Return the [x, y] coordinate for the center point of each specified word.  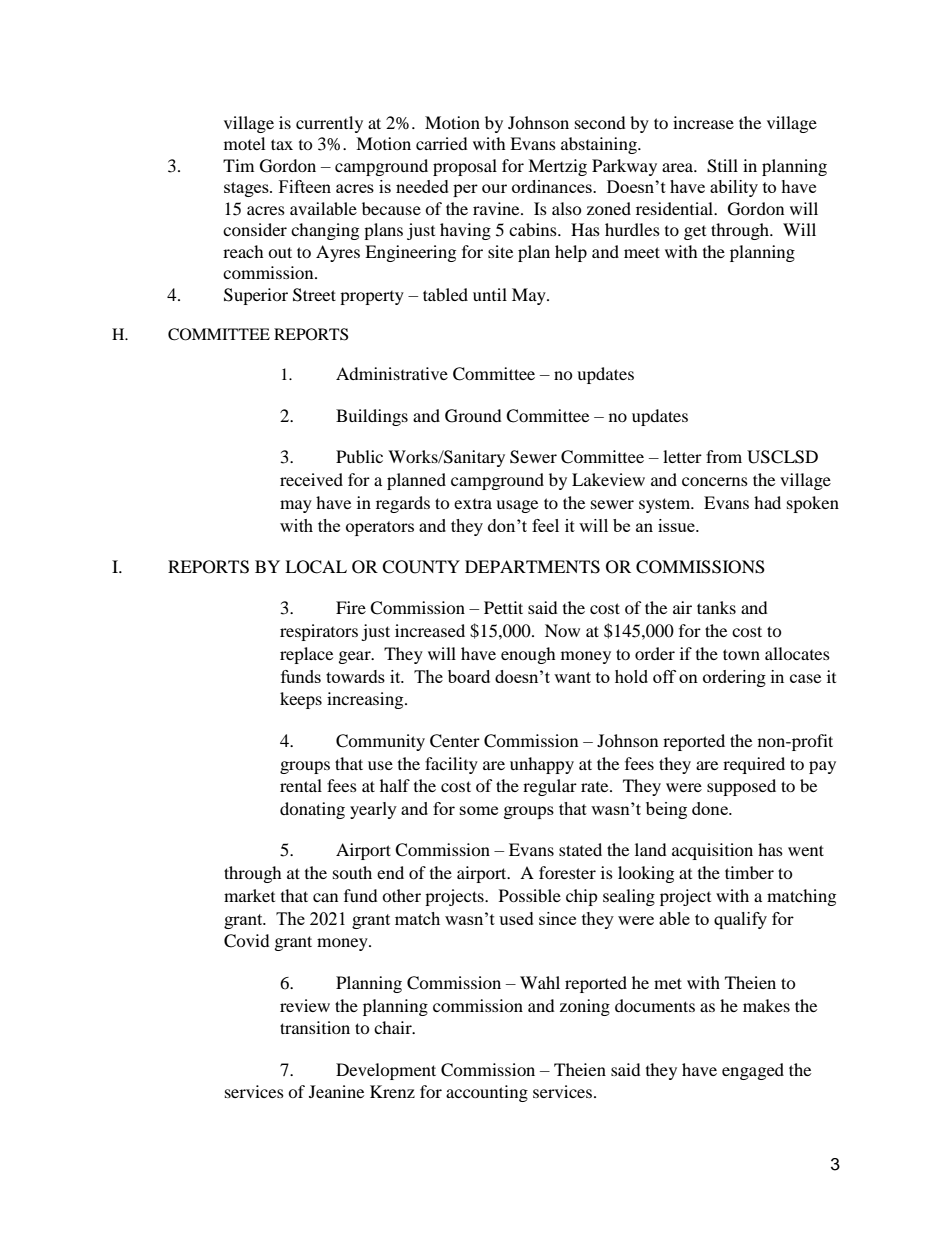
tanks [716, 607]
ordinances [553, 186]
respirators [319, 632]
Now [562, 630]
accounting [487, 1093]
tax [282, 144]
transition [315, 1027]
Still [722, 166]
